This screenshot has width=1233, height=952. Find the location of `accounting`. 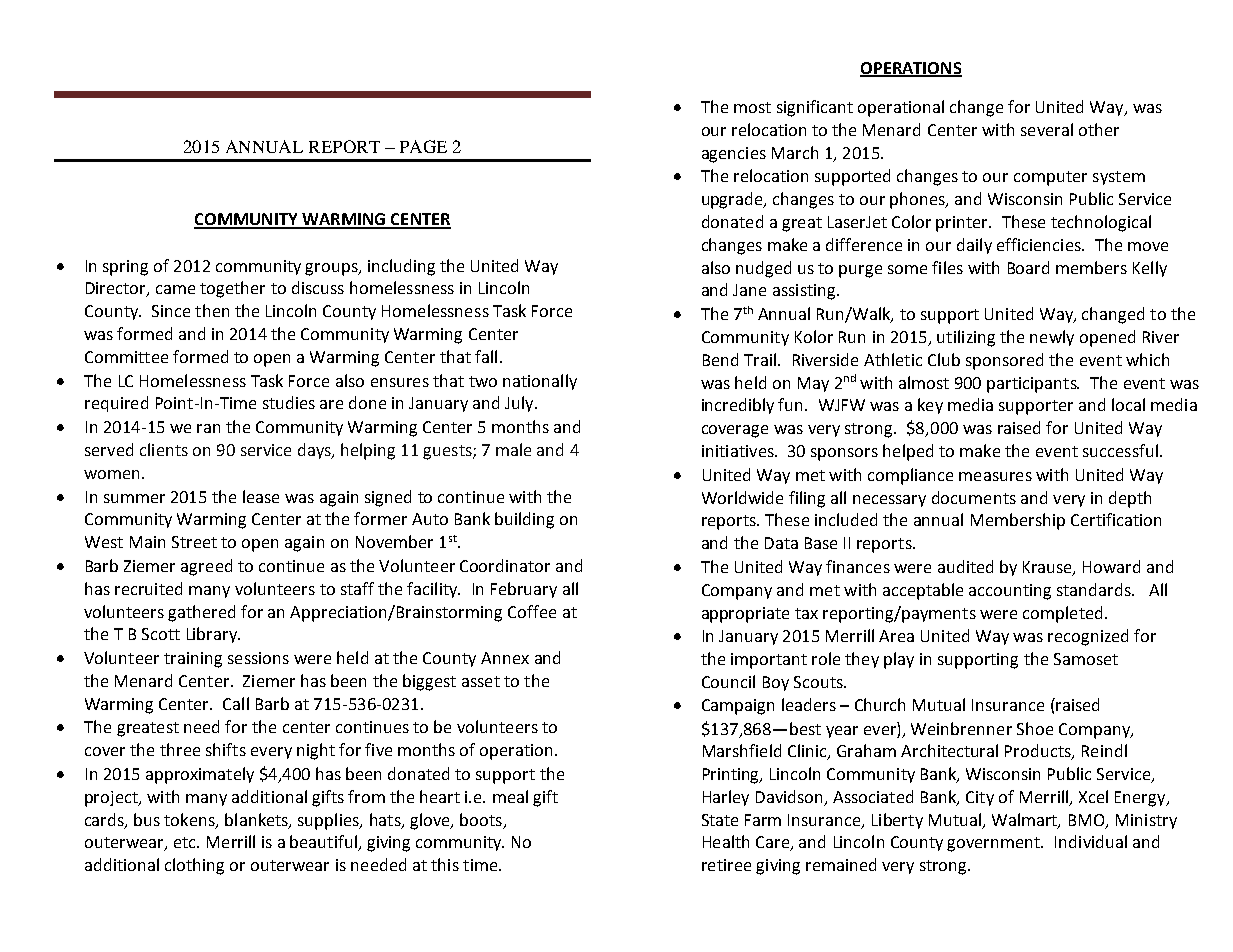

accounting is located at coordinates (1010, 592).
